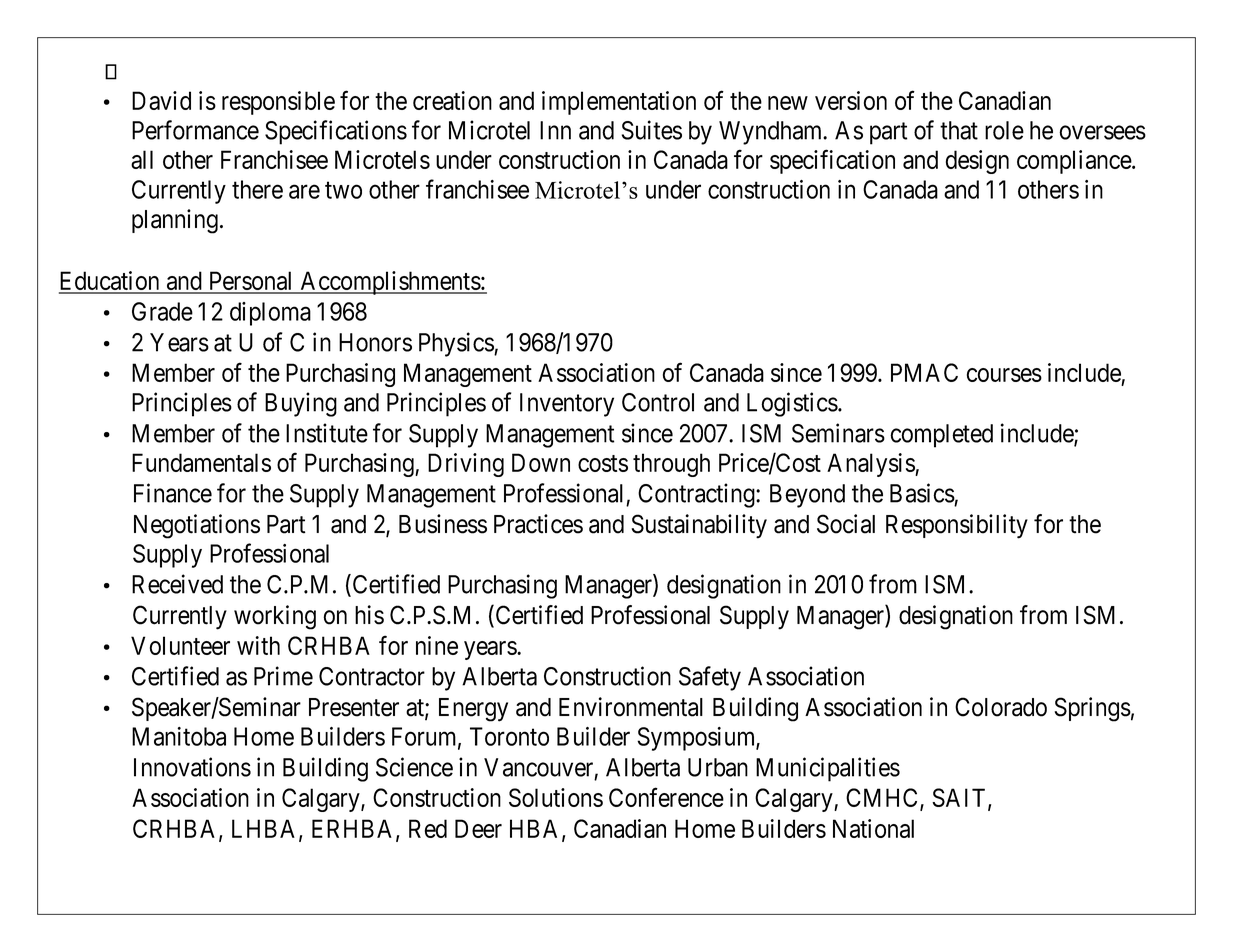 This screenshot has width=1233, height=952. I want to click on courses, so click(1004, 375).
